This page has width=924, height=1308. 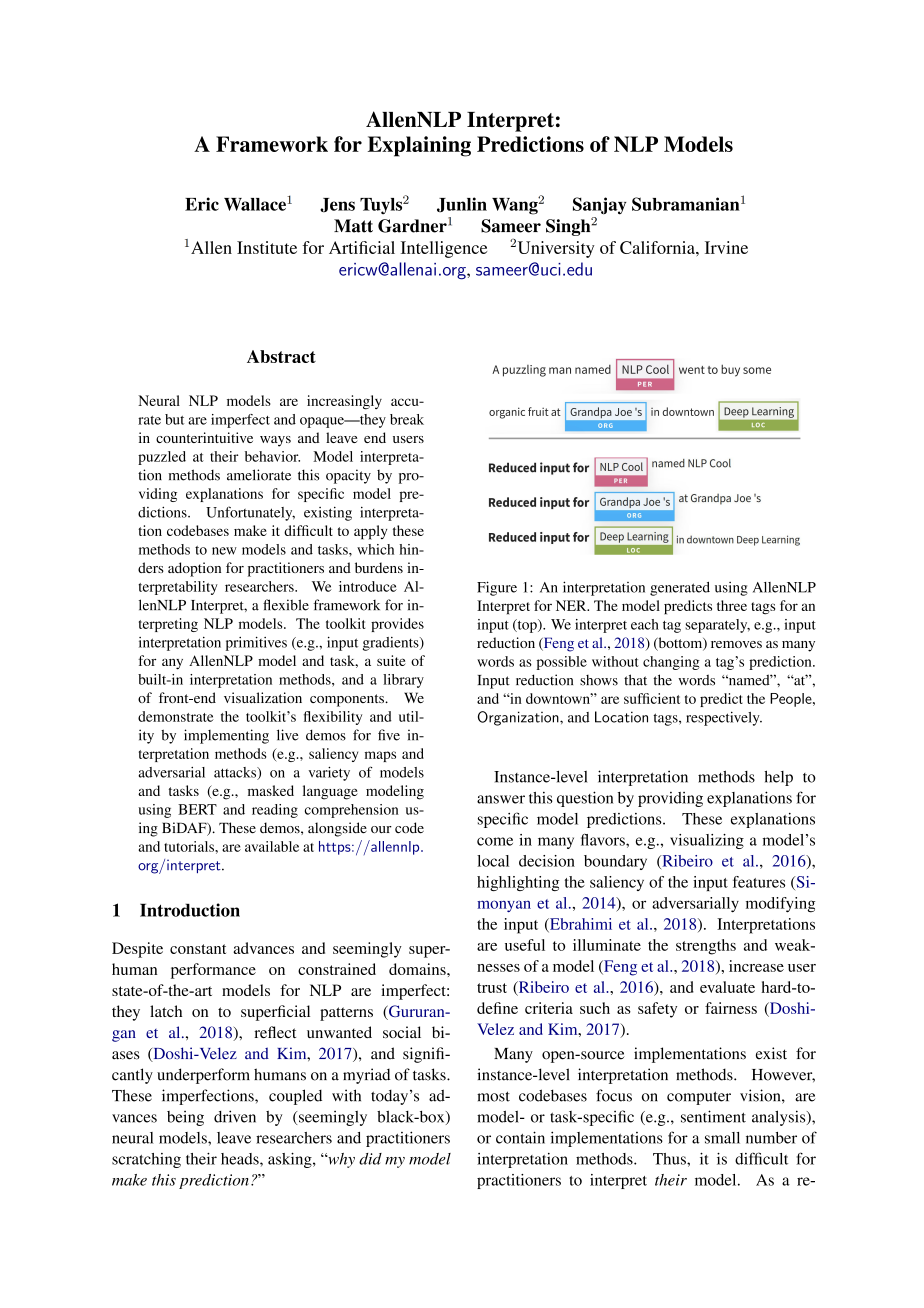 I want to click on three, so click(x=732, y=605).
